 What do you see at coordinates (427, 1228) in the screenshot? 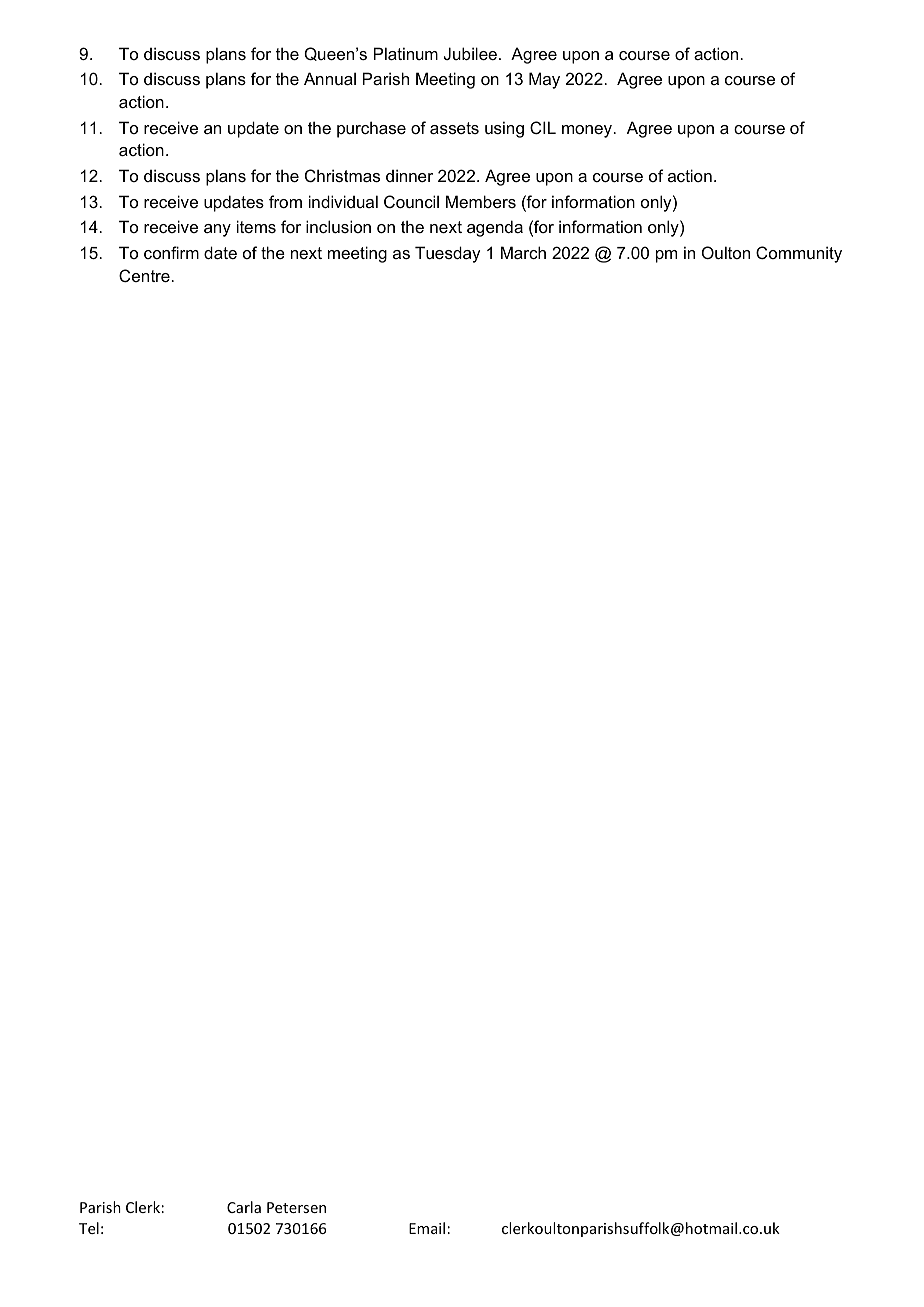
I see `Email` at bounding box center [427, 1228].
